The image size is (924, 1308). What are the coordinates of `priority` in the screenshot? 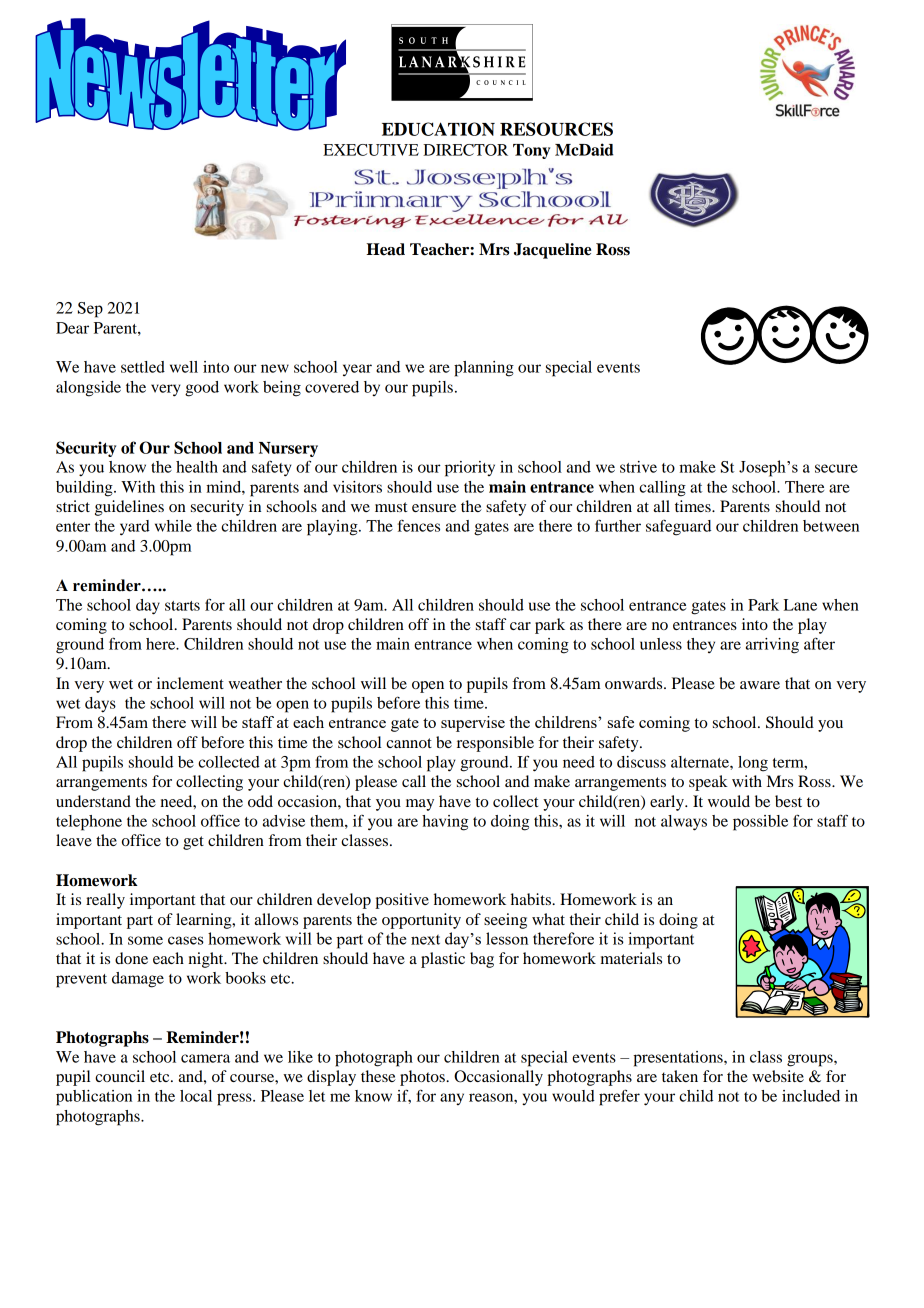 It's located at (470, 469).
